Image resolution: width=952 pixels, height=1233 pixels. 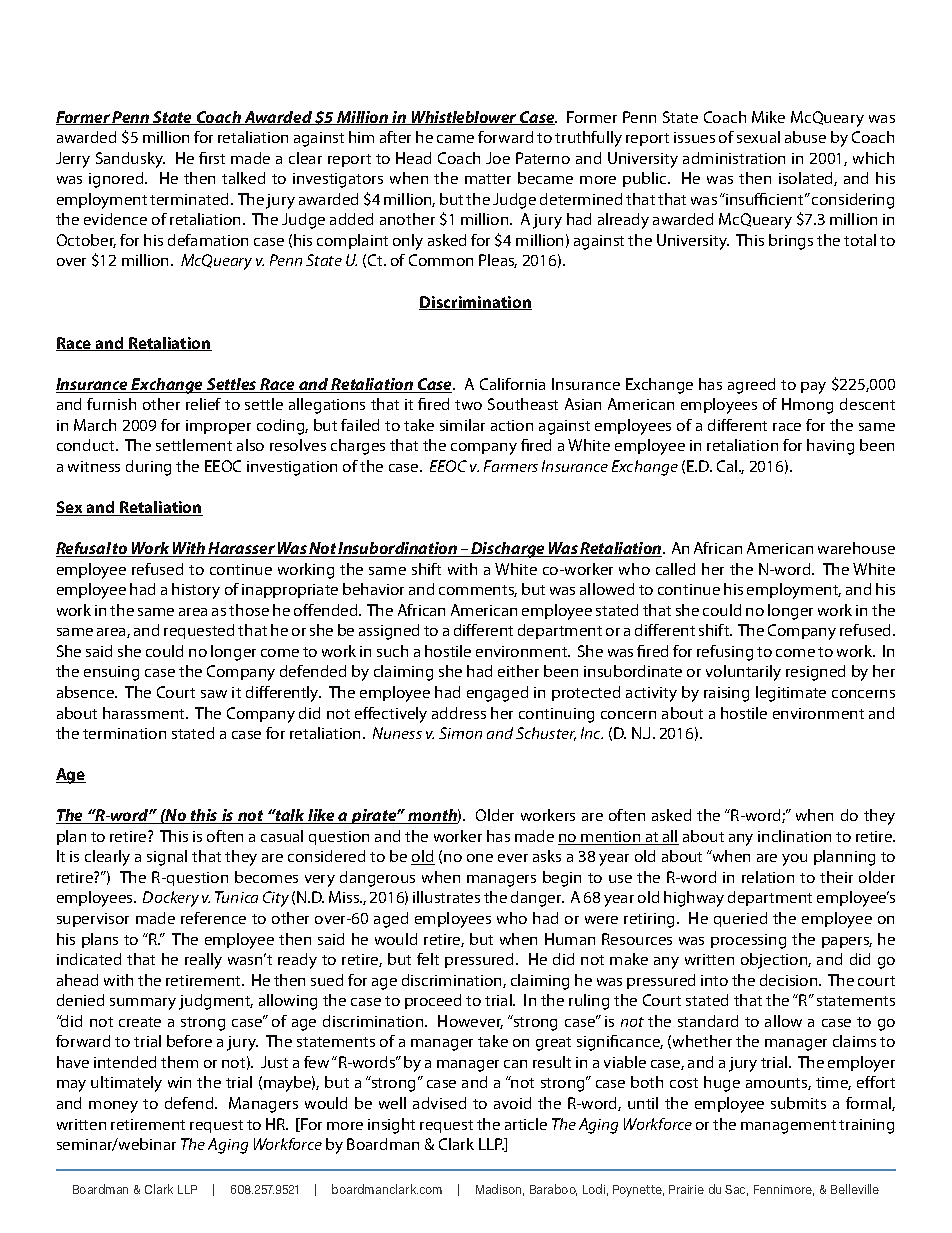 What do you see at coordinates (815, 673) in the screenshot?
I see `resigned` at bounding box center [815, 673].
